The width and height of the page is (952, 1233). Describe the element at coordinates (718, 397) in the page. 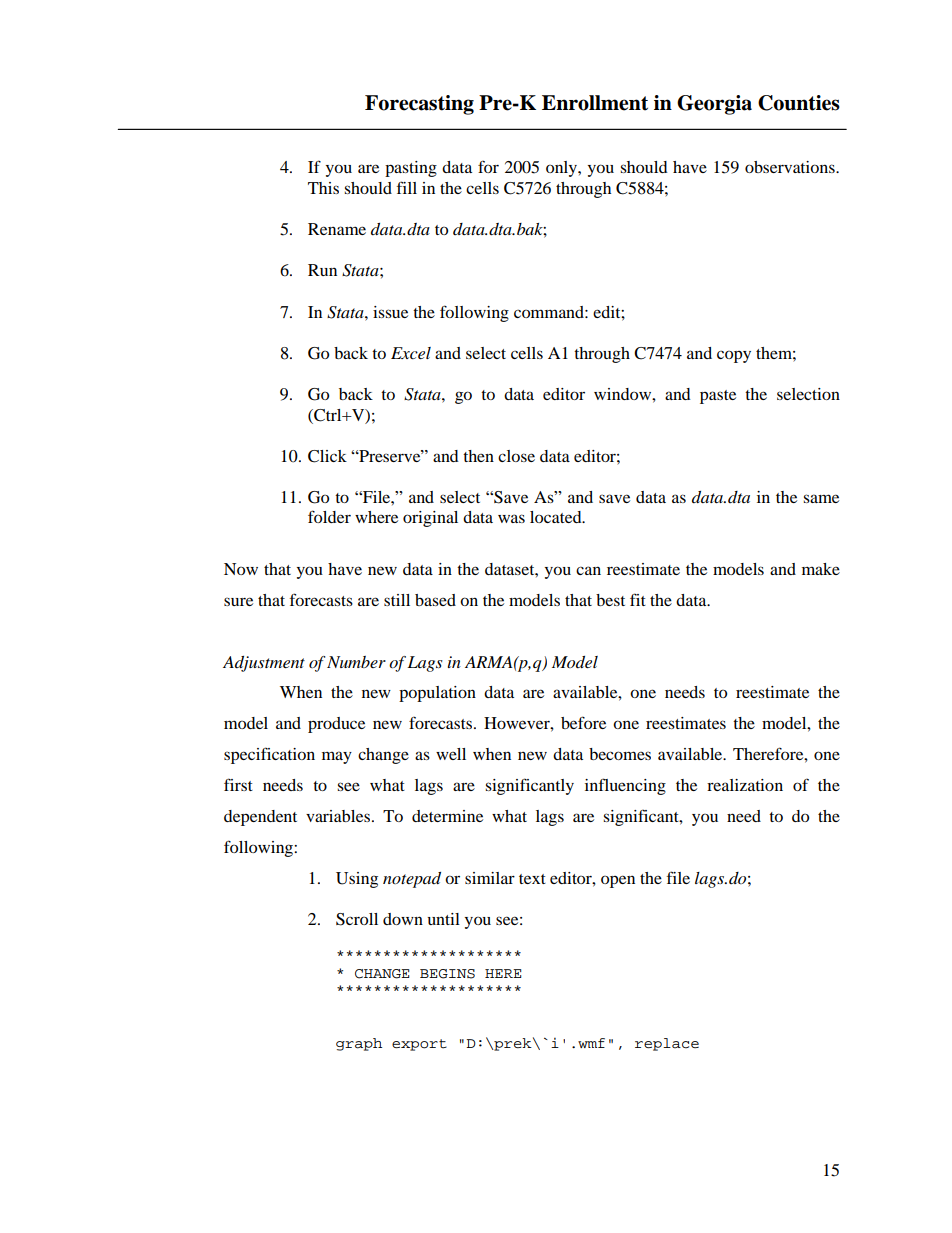

I see `paste` at that location.
